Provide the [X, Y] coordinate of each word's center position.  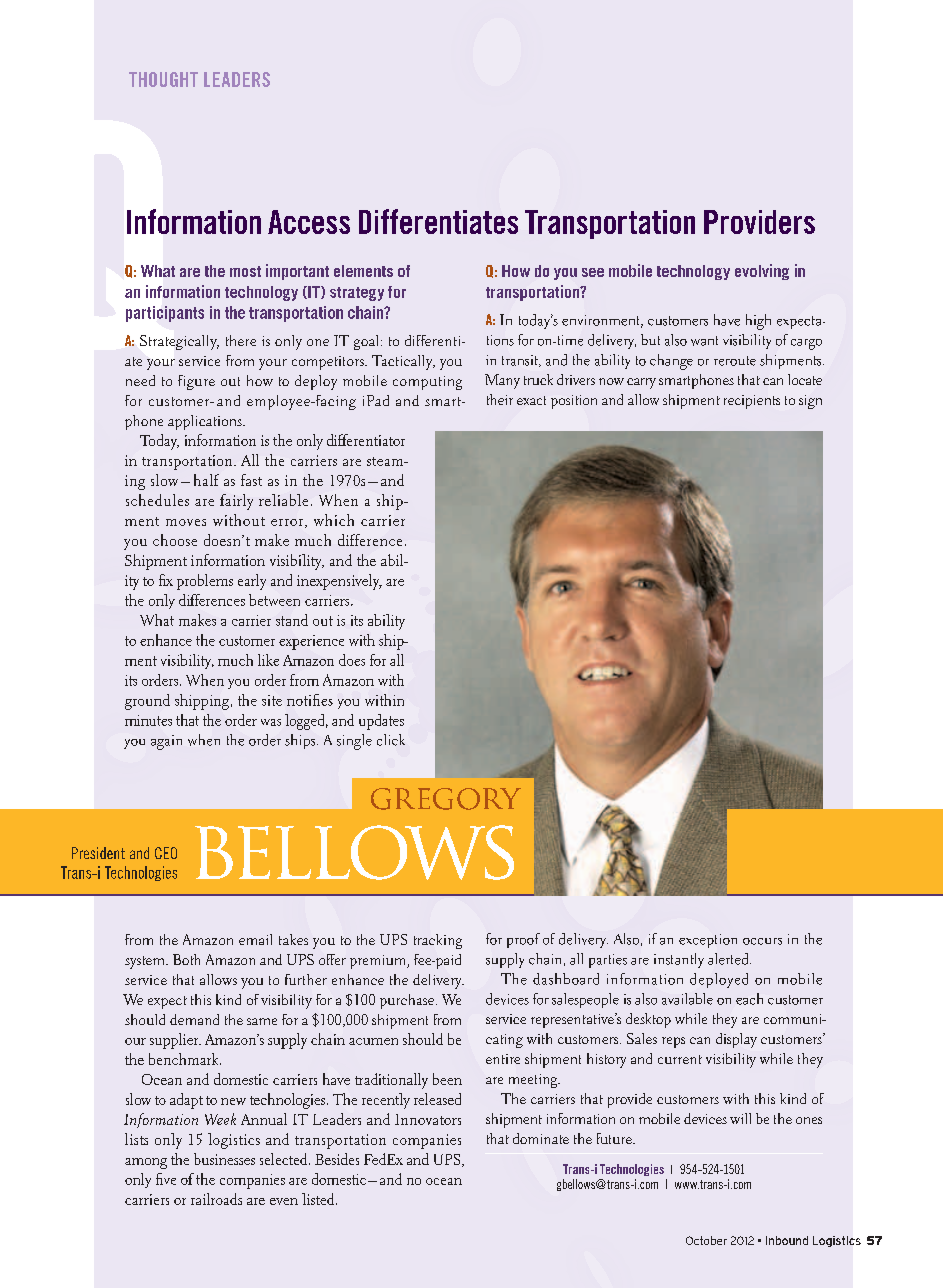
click [391, 740]
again [166, 742]
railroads [216, 1199]
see [593, 272]
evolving [762, 272]
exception [708, 941]
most [245, 271]
